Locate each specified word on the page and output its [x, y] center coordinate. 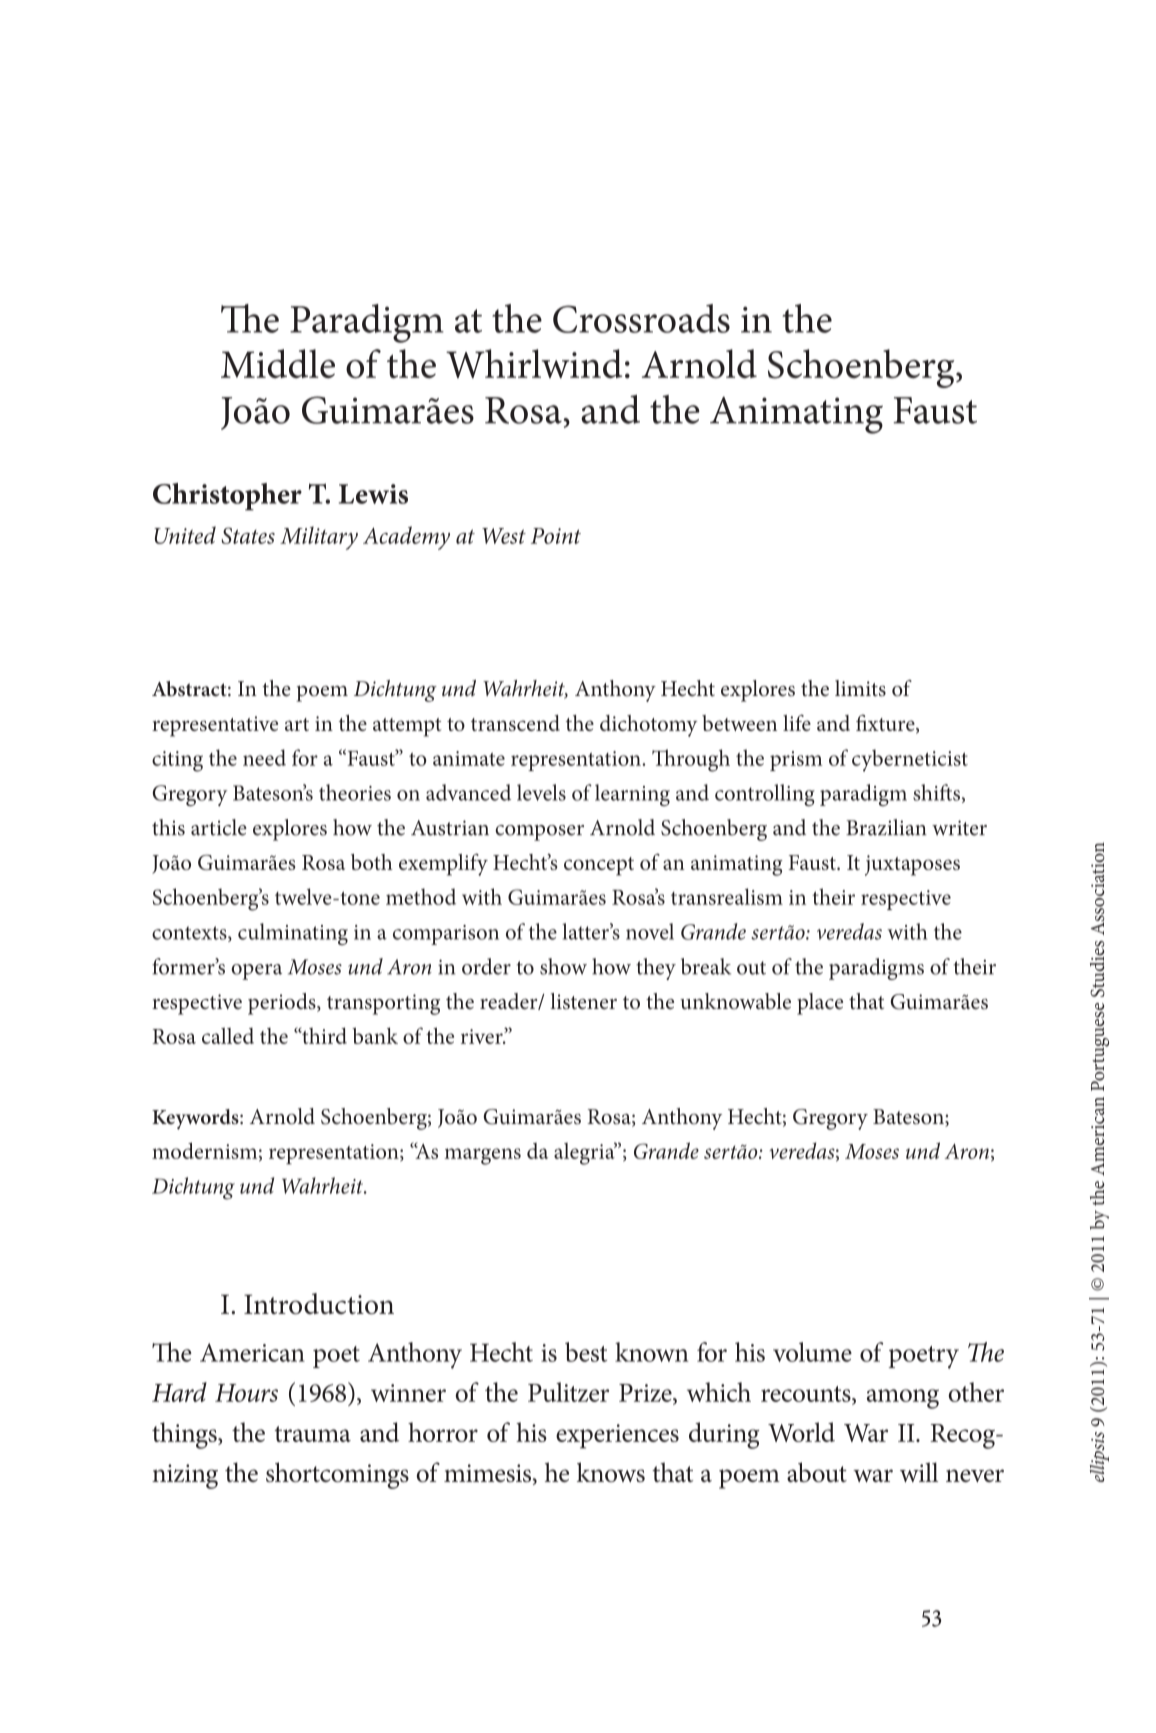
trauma [313, 1434]
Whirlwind [534, 363]
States [248, 535]
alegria [585, 1153]
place [820, 1004]
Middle [278, 363]
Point [556, 536]
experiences [617, 1436]
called [228, 1036]
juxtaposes [912, 865]
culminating [293, 934]
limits [860, 688]
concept [599, 866]
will [919, 1472]
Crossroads [641, 318]
